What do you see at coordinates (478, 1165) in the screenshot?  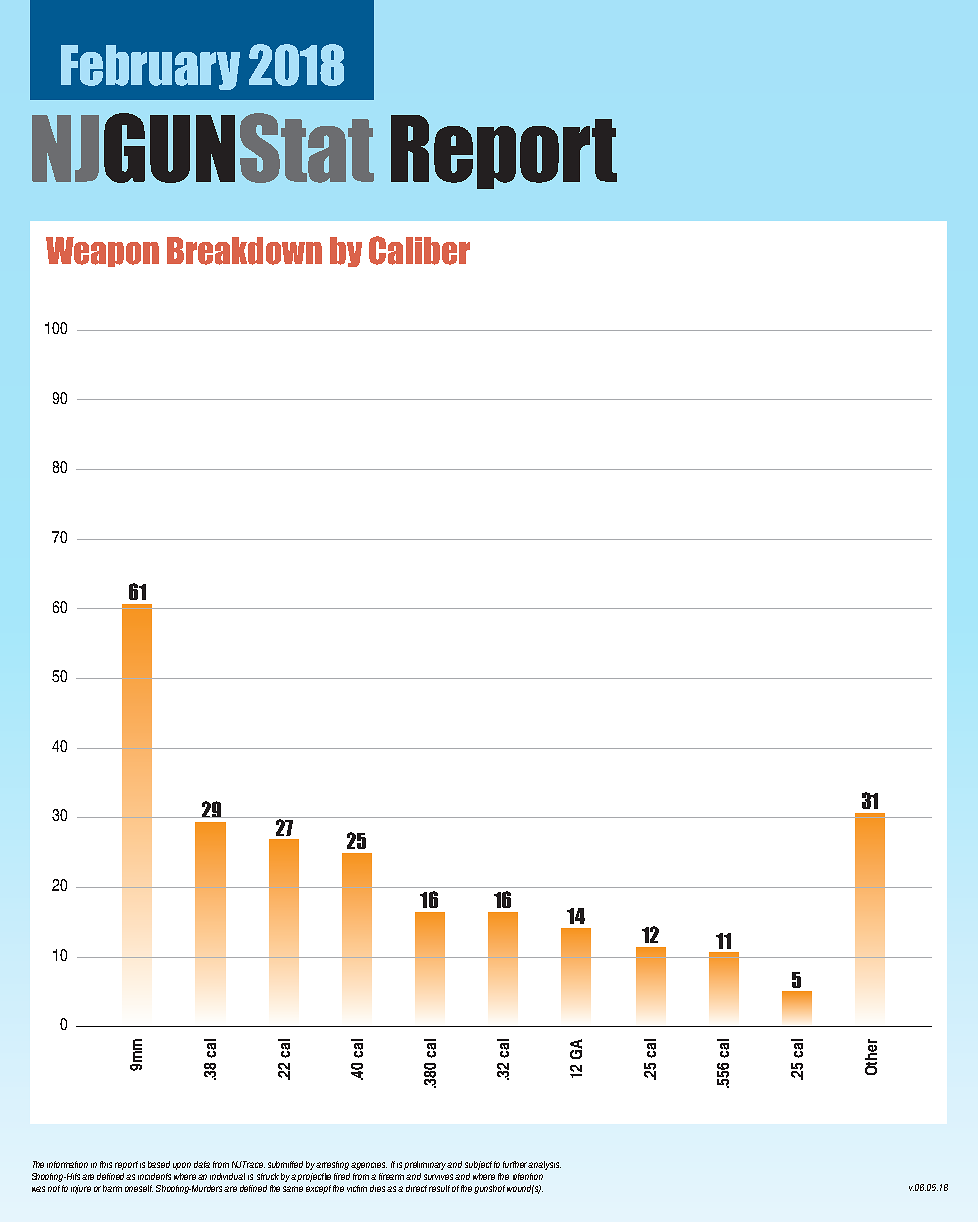 I see `subject` at bounding box center [478, 1165].
